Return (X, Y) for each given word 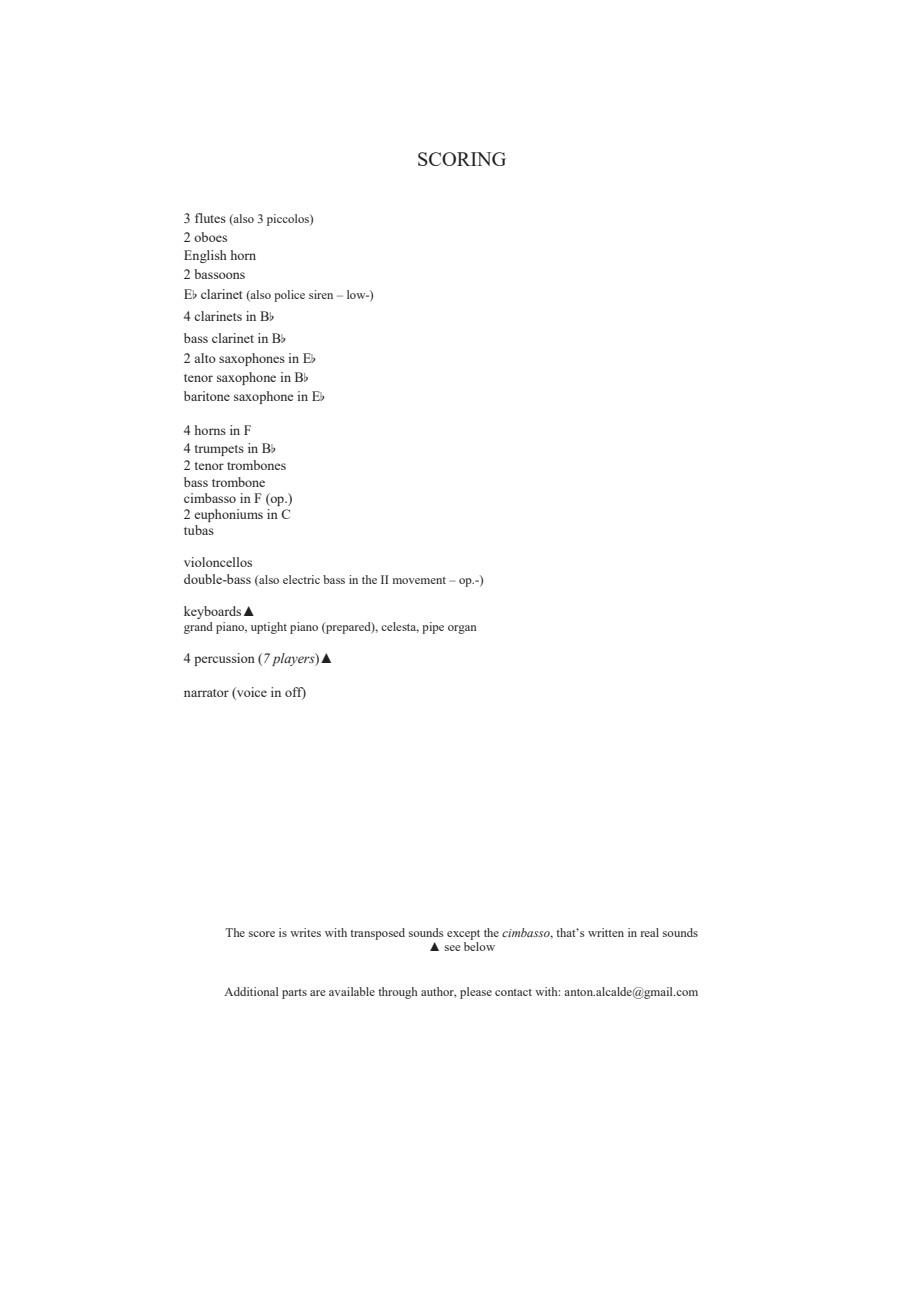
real (650, 932)
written (606, 932)
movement (419, 580)
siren (321, 294)
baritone (207, 396)
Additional (251, 991)
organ (462, 629)
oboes (210, 237)
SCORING (462, 159)
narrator (206, 693)
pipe (433, 628)
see (453, 948)
